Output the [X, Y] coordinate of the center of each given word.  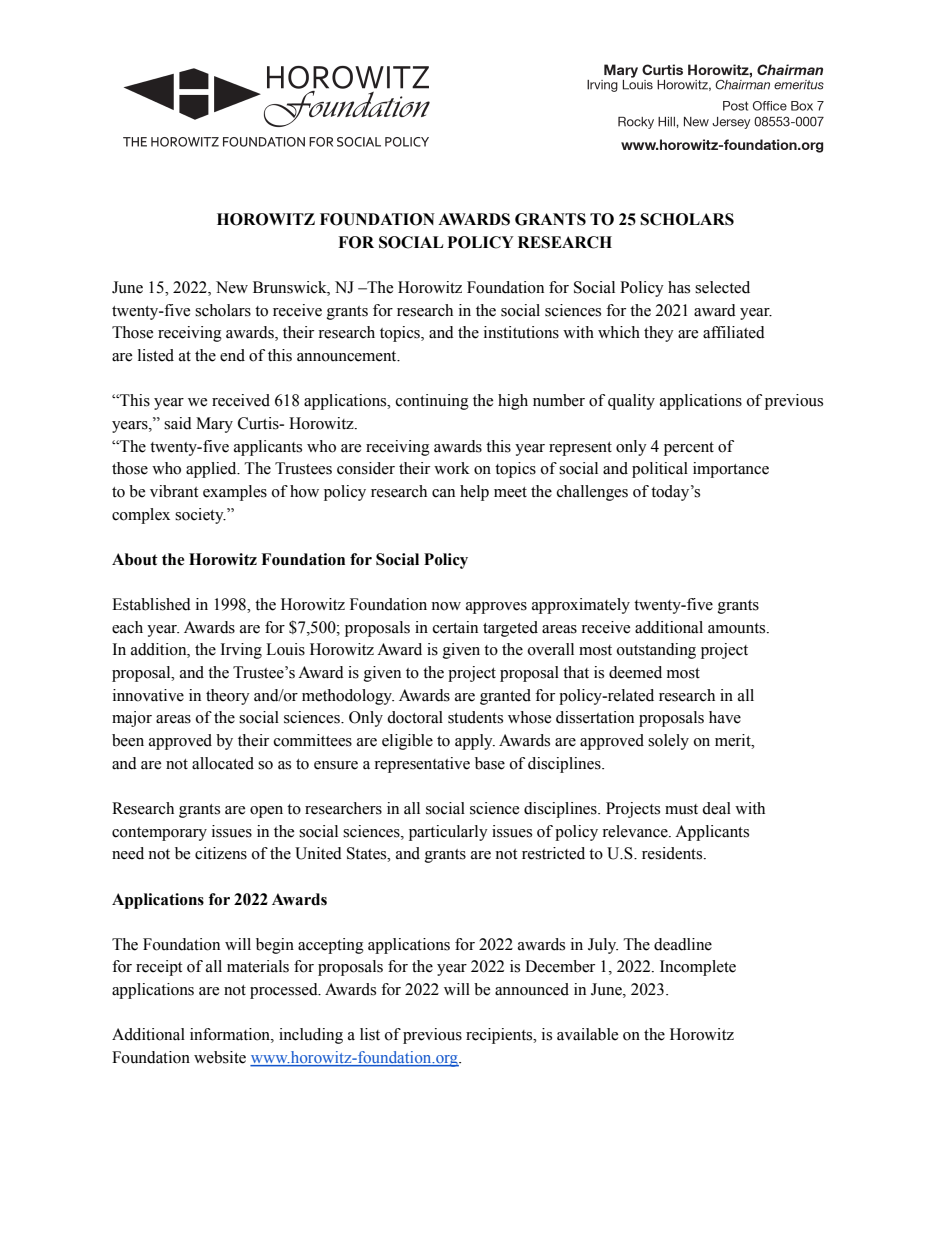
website [220, 1057]
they [659, 334]
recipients [500, 1036]
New [232, 287]
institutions [521, 332]
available [587, 1034]
